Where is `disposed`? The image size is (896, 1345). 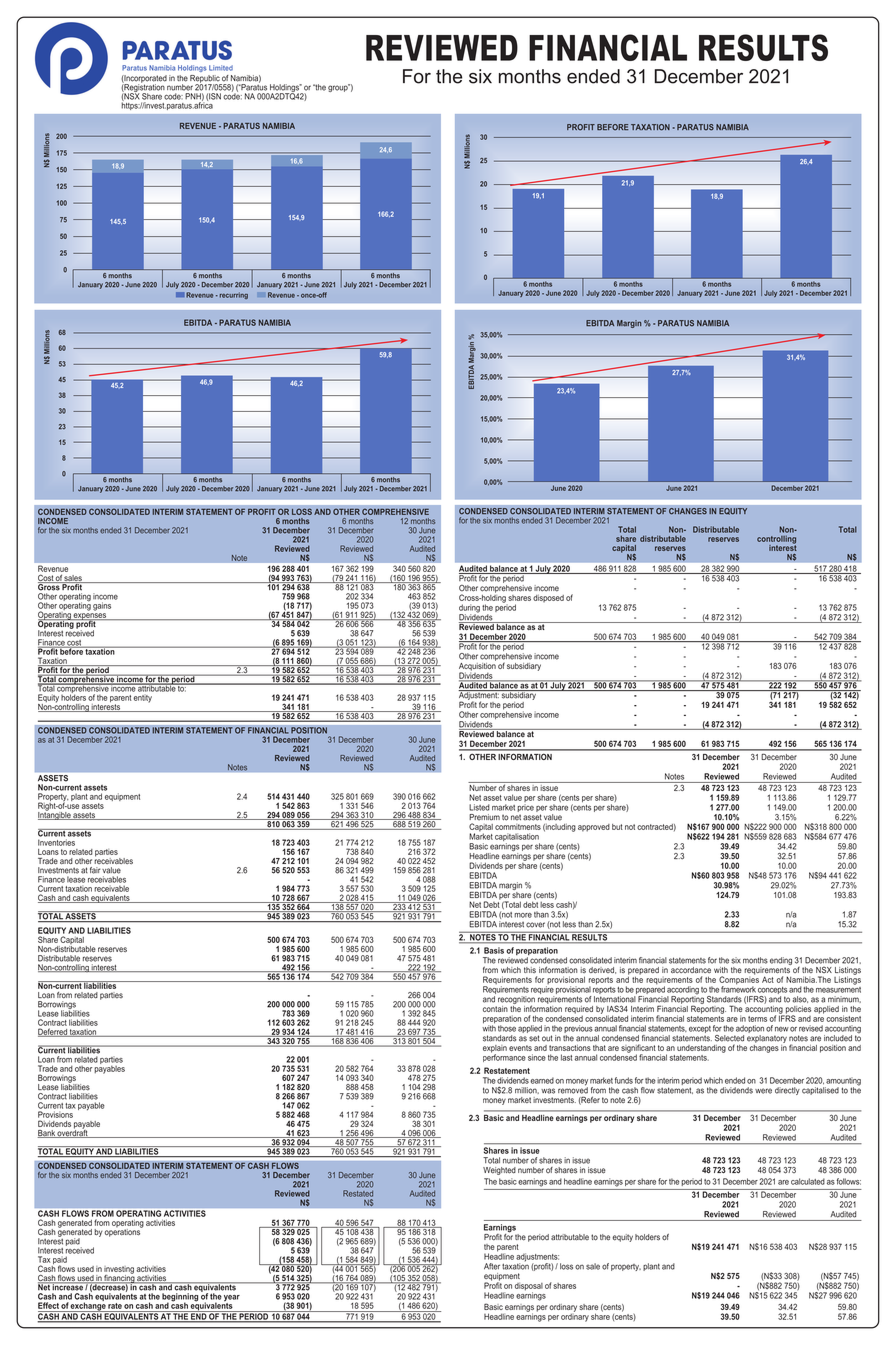
disposed is located at coordinates (548, 598).
